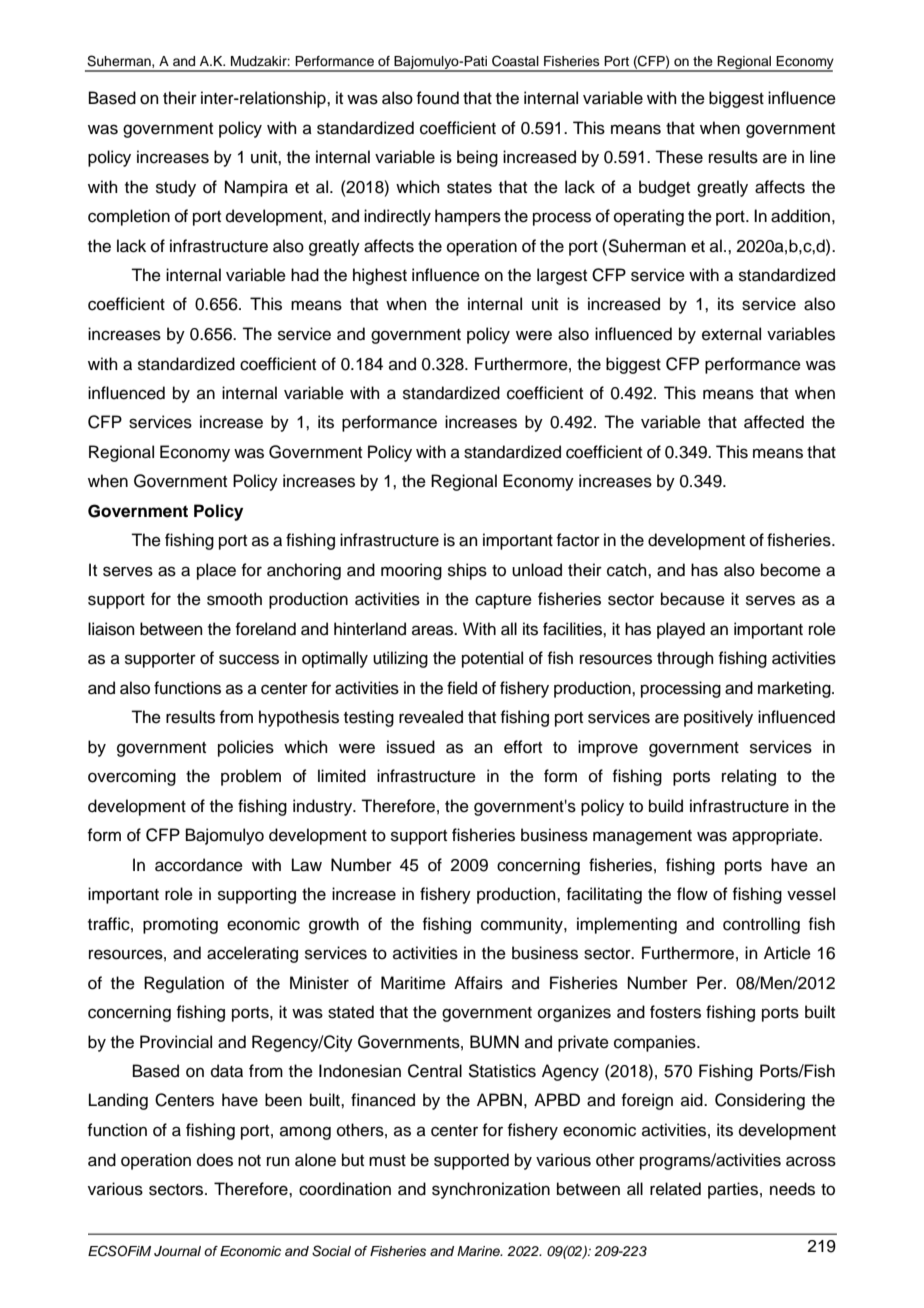 This document has width=924, height=1308. Describe the element at coordinates (761, 925) in the document. I see `controlling` at that location.
